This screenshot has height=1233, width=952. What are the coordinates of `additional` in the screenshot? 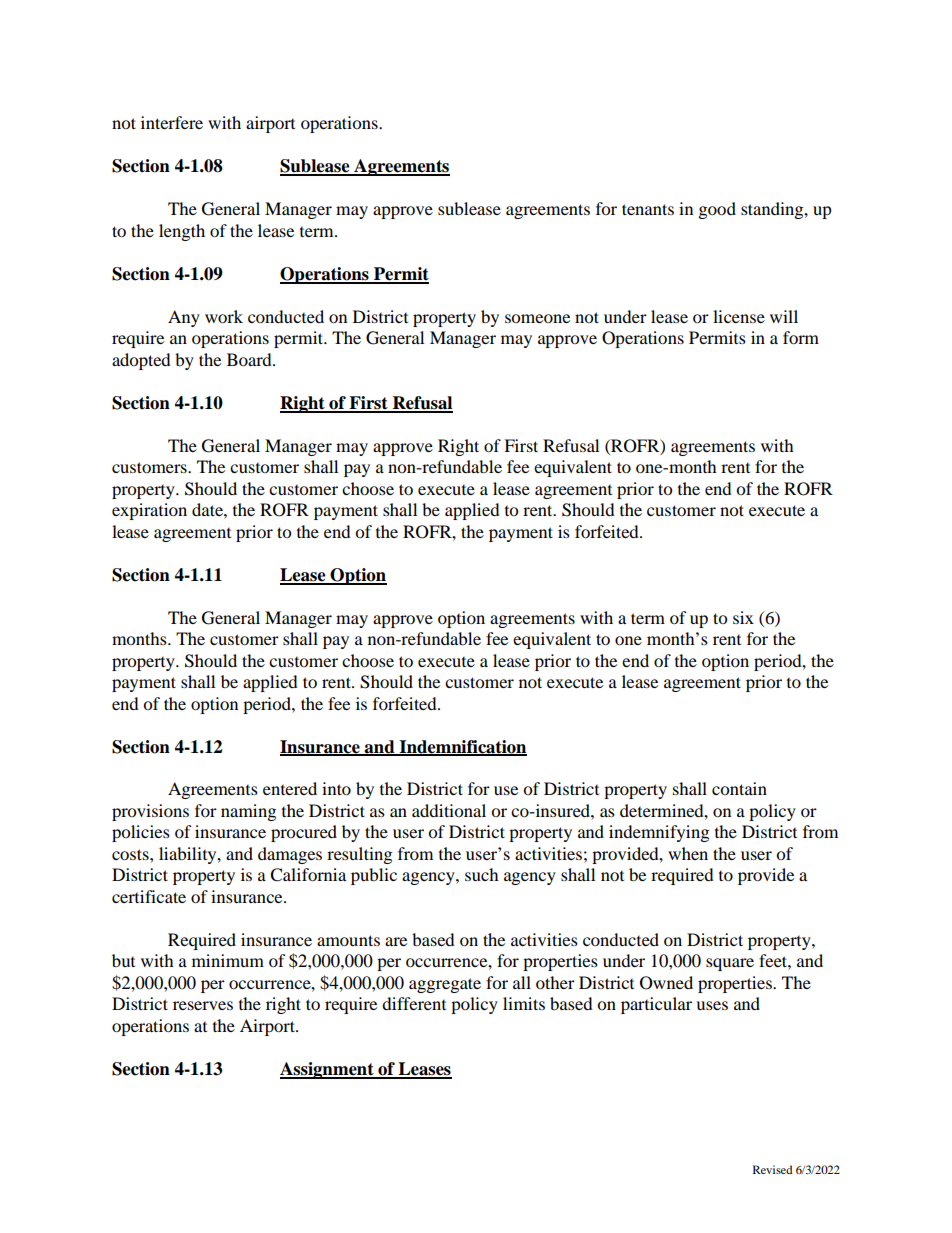 It's located at (449, 810).
